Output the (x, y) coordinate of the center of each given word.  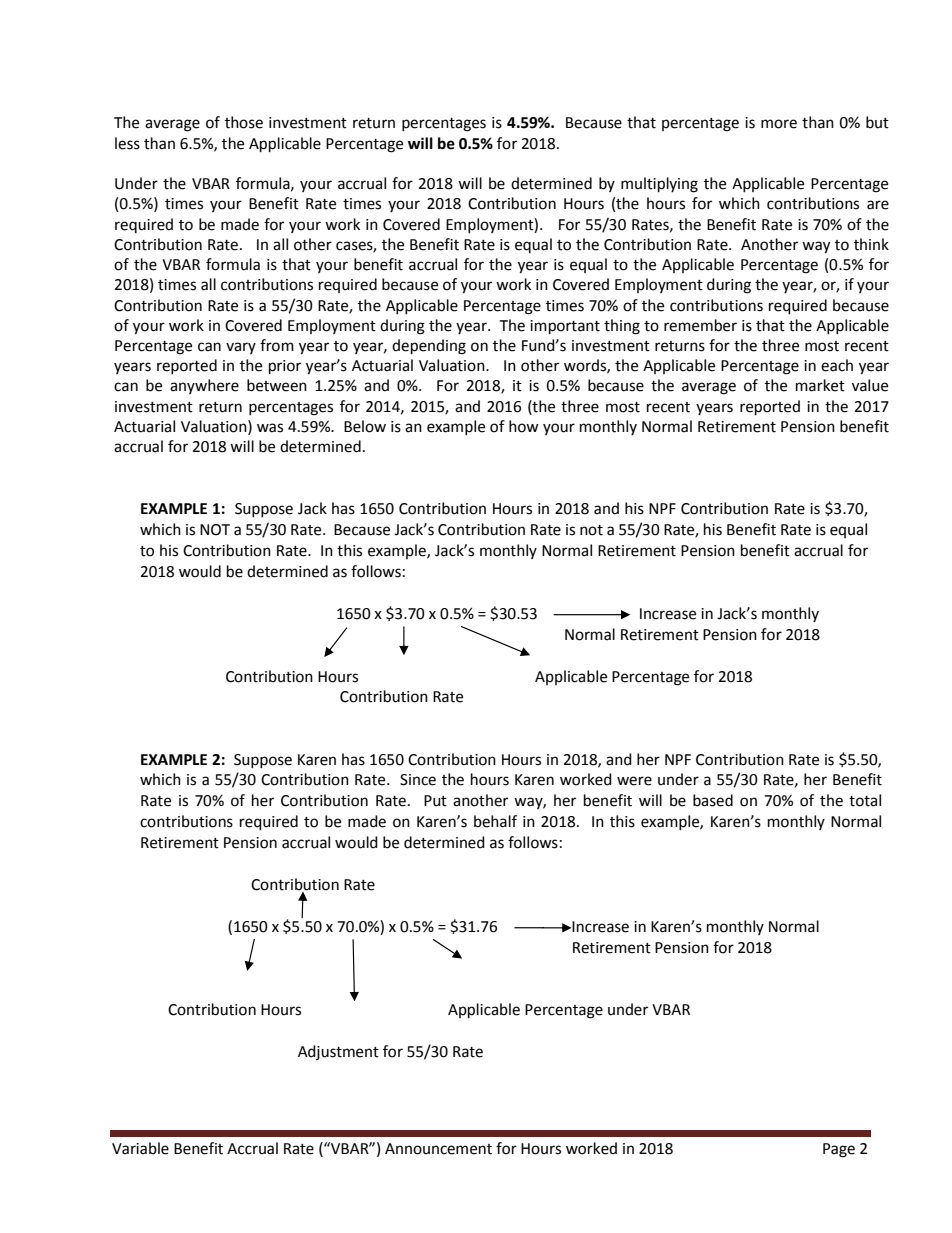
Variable (140, 1148)
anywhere (204, 386)
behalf (495, 821)
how (524, 426)
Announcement (438, 1149)
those (244, 122)
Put (435, 801)
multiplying (659, 185)
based (713, 800)
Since (418, 780)
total (865, 800)
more (779, 124)
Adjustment (338, 1052)
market (820, 385)
